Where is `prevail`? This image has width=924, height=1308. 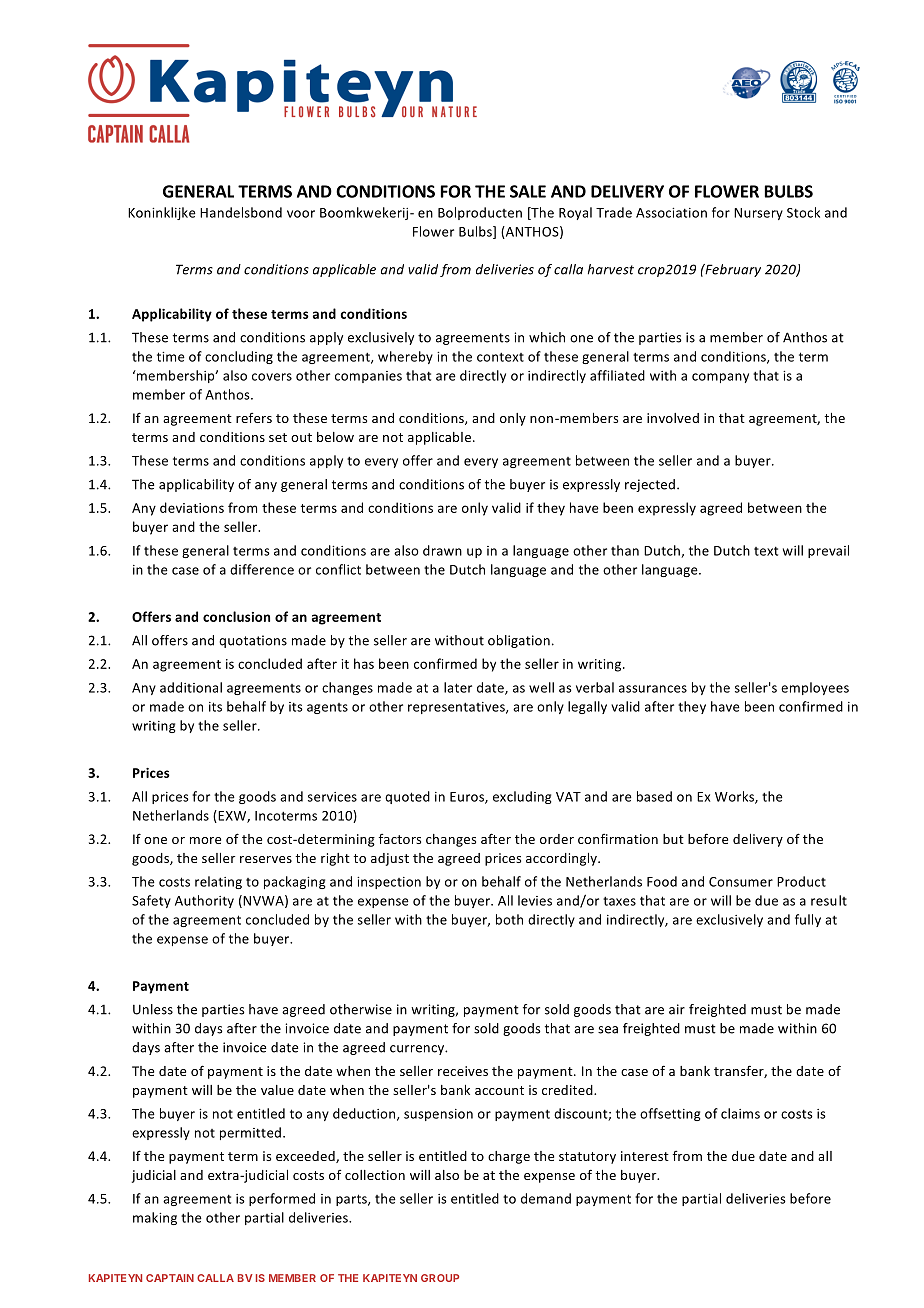 prevail is located at coordinates (828, 551).
